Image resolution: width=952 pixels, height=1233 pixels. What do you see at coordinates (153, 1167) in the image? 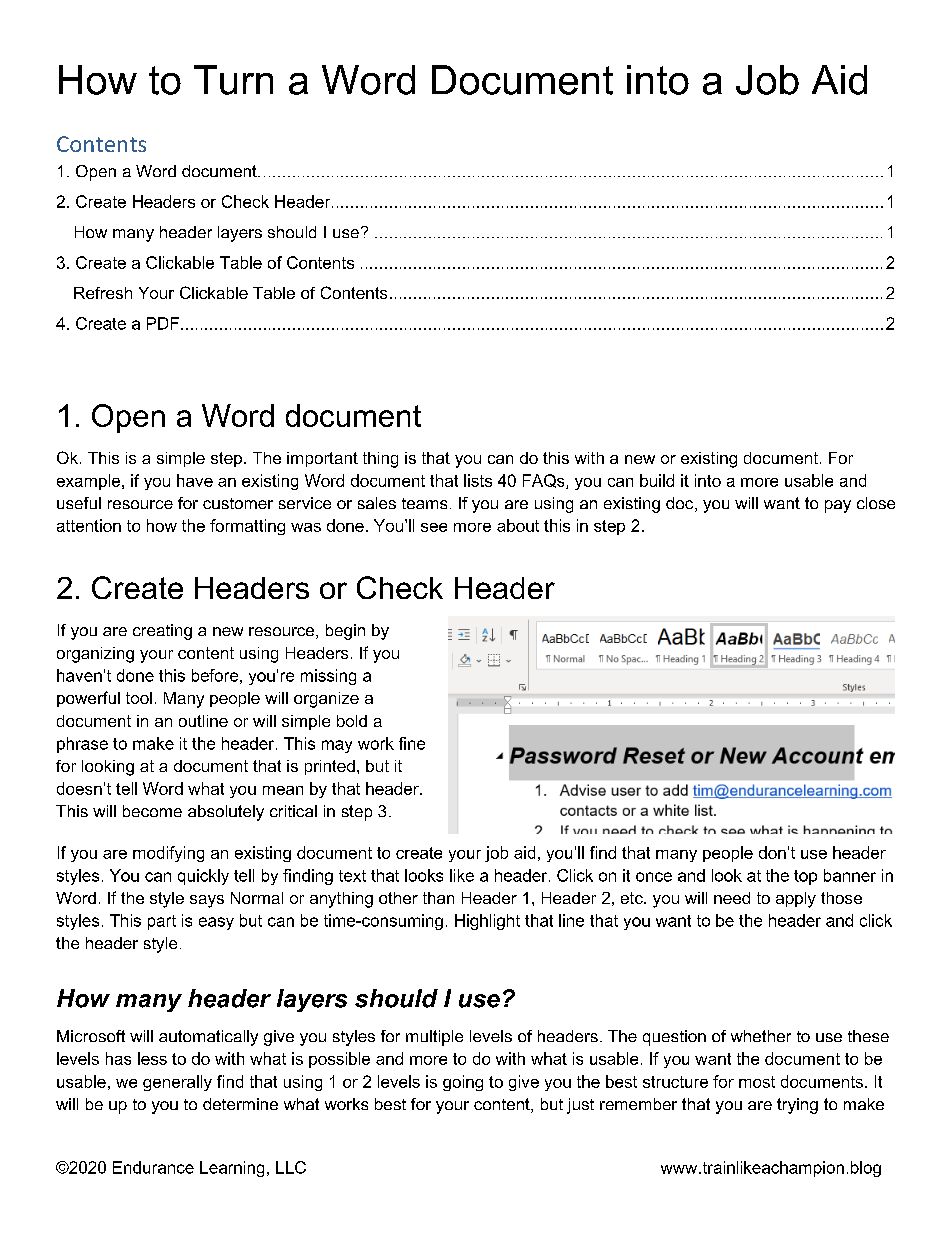
I see `Endurance` at bounding box center [153, 1167].
